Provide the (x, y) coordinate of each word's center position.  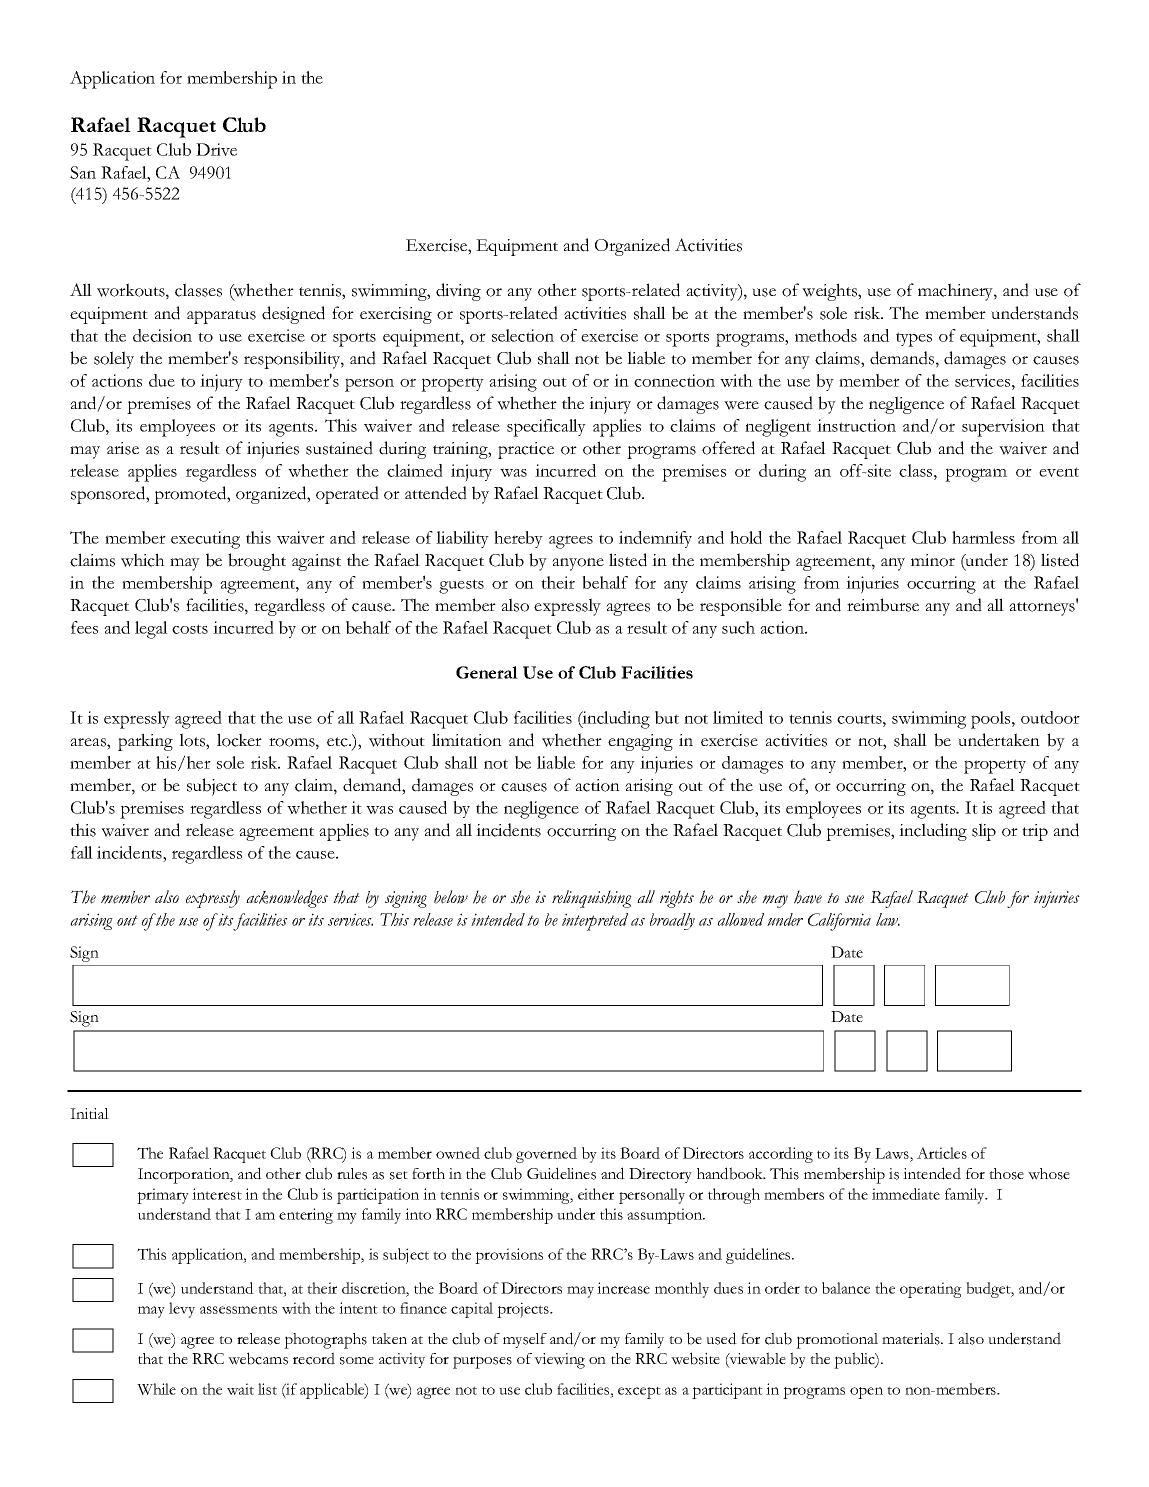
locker (239, 740)
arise (123, 448)
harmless (983, 537)
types (914, 339)
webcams (258, 1358)
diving (458, 292)
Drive (216, 149)
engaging (640, 742)
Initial (89, 1113)
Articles (942, 1153)
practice (526, 450)
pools (992, 720)
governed (546, 1155)
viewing (559, 1361)
